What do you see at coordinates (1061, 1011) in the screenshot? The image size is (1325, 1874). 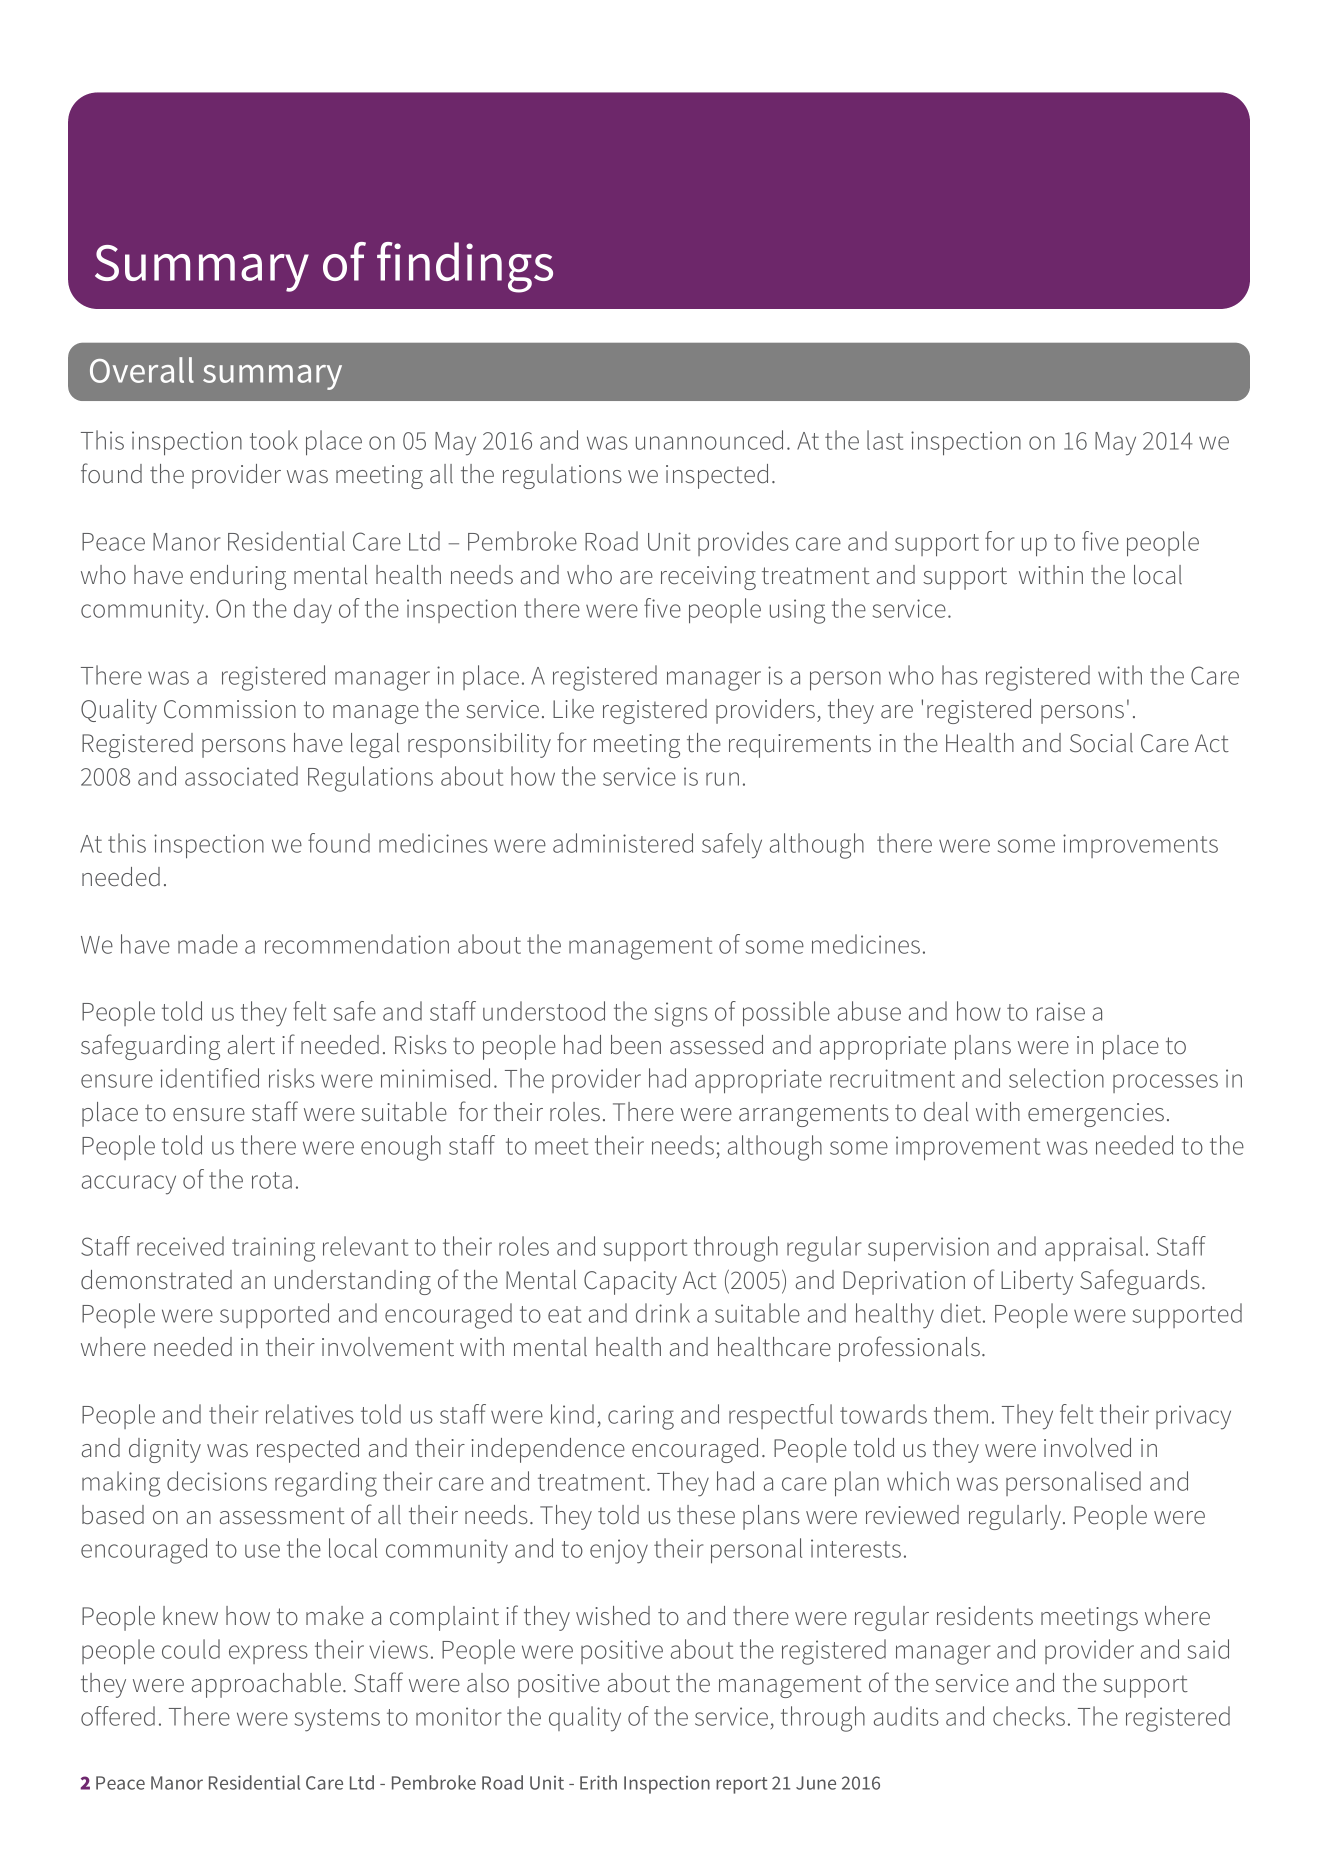 I see `raise` at bounding box center [1061, 1011].
